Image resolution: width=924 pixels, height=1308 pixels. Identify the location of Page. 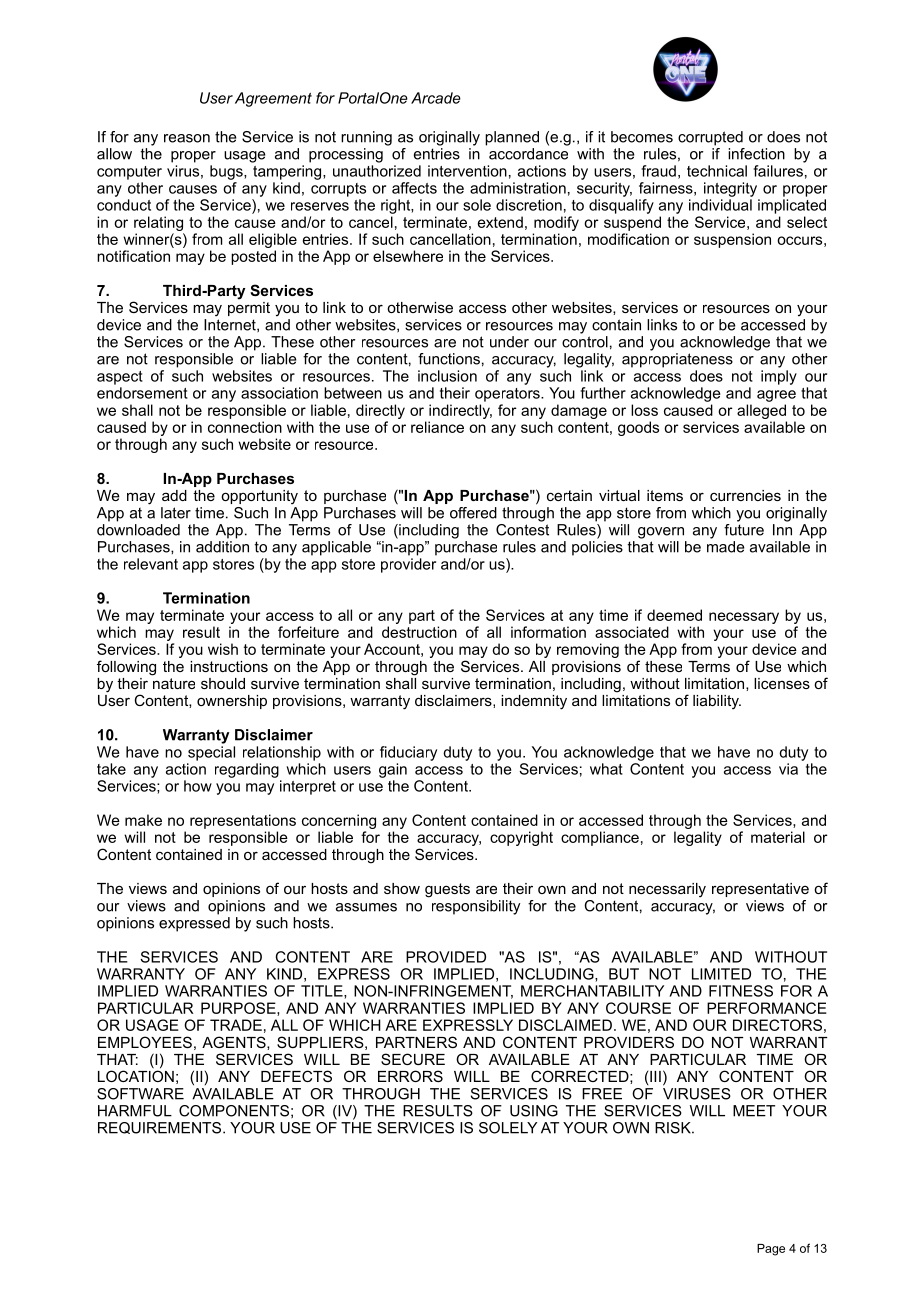
(771, 1250).
